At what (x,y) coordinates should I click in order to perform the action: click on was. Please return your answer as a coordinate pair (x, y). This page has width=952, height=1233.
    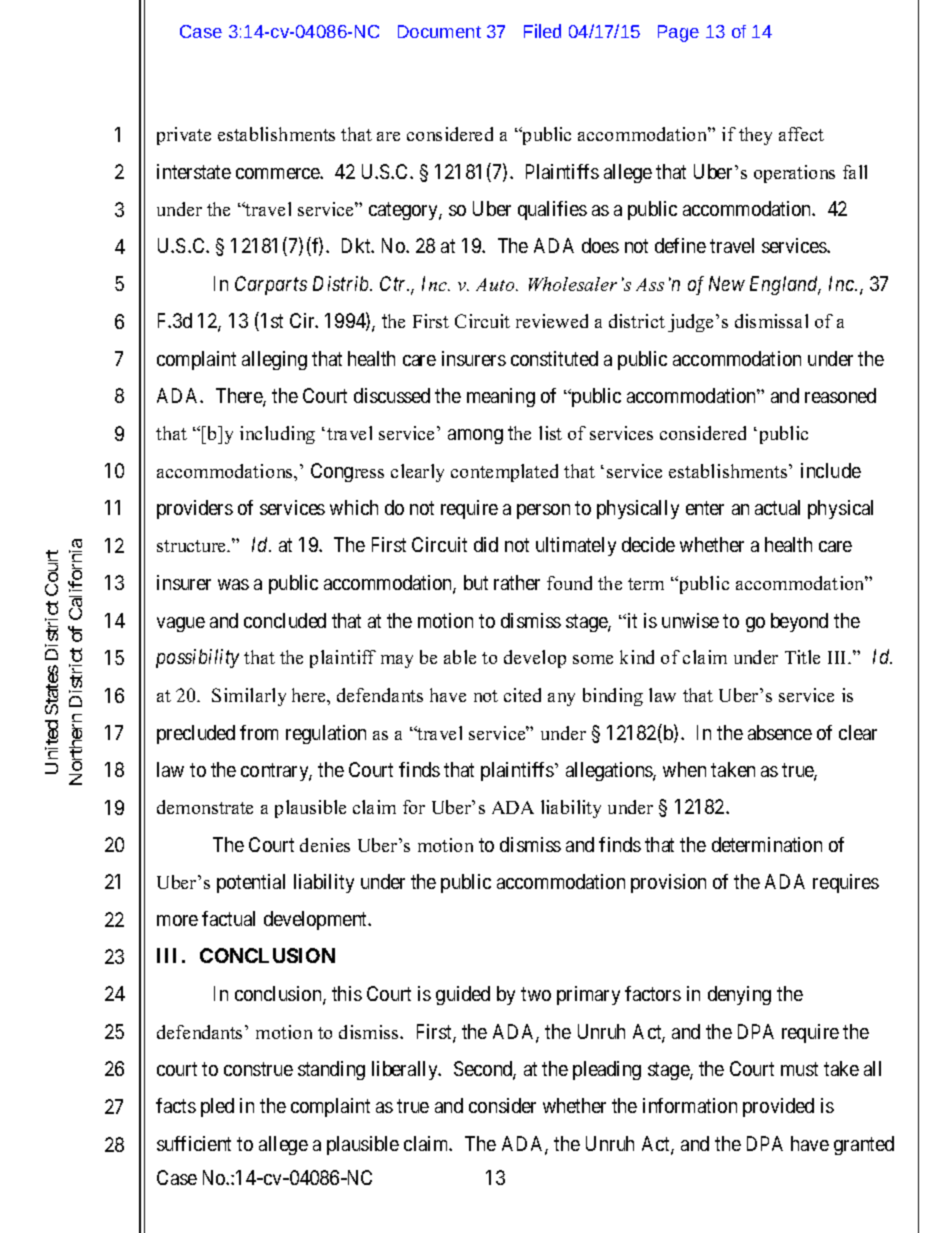
    Looking at the image, I should click on (233, 584).
